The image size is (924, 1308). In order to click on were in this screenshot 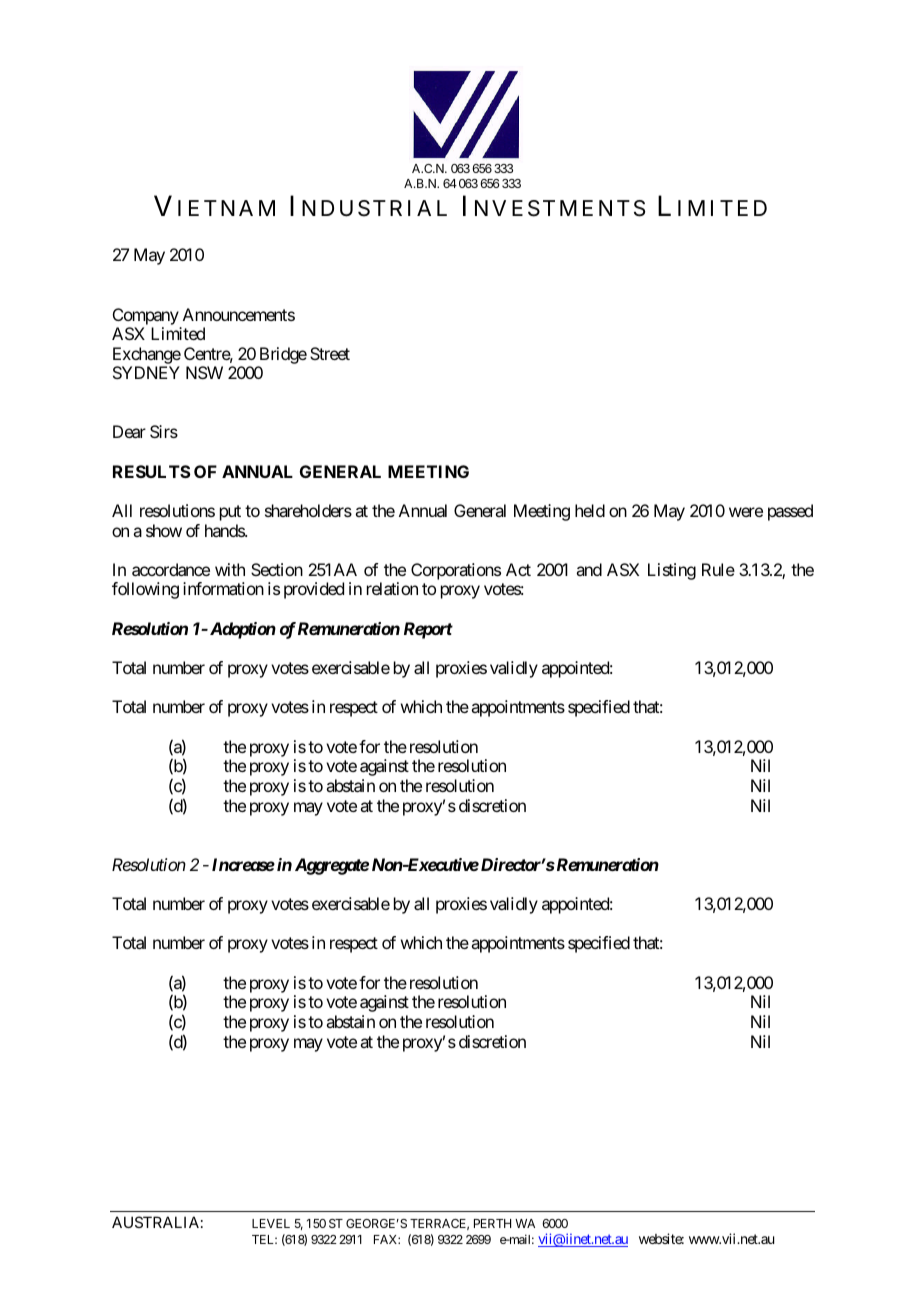, I will do `click(746, 512)`.
